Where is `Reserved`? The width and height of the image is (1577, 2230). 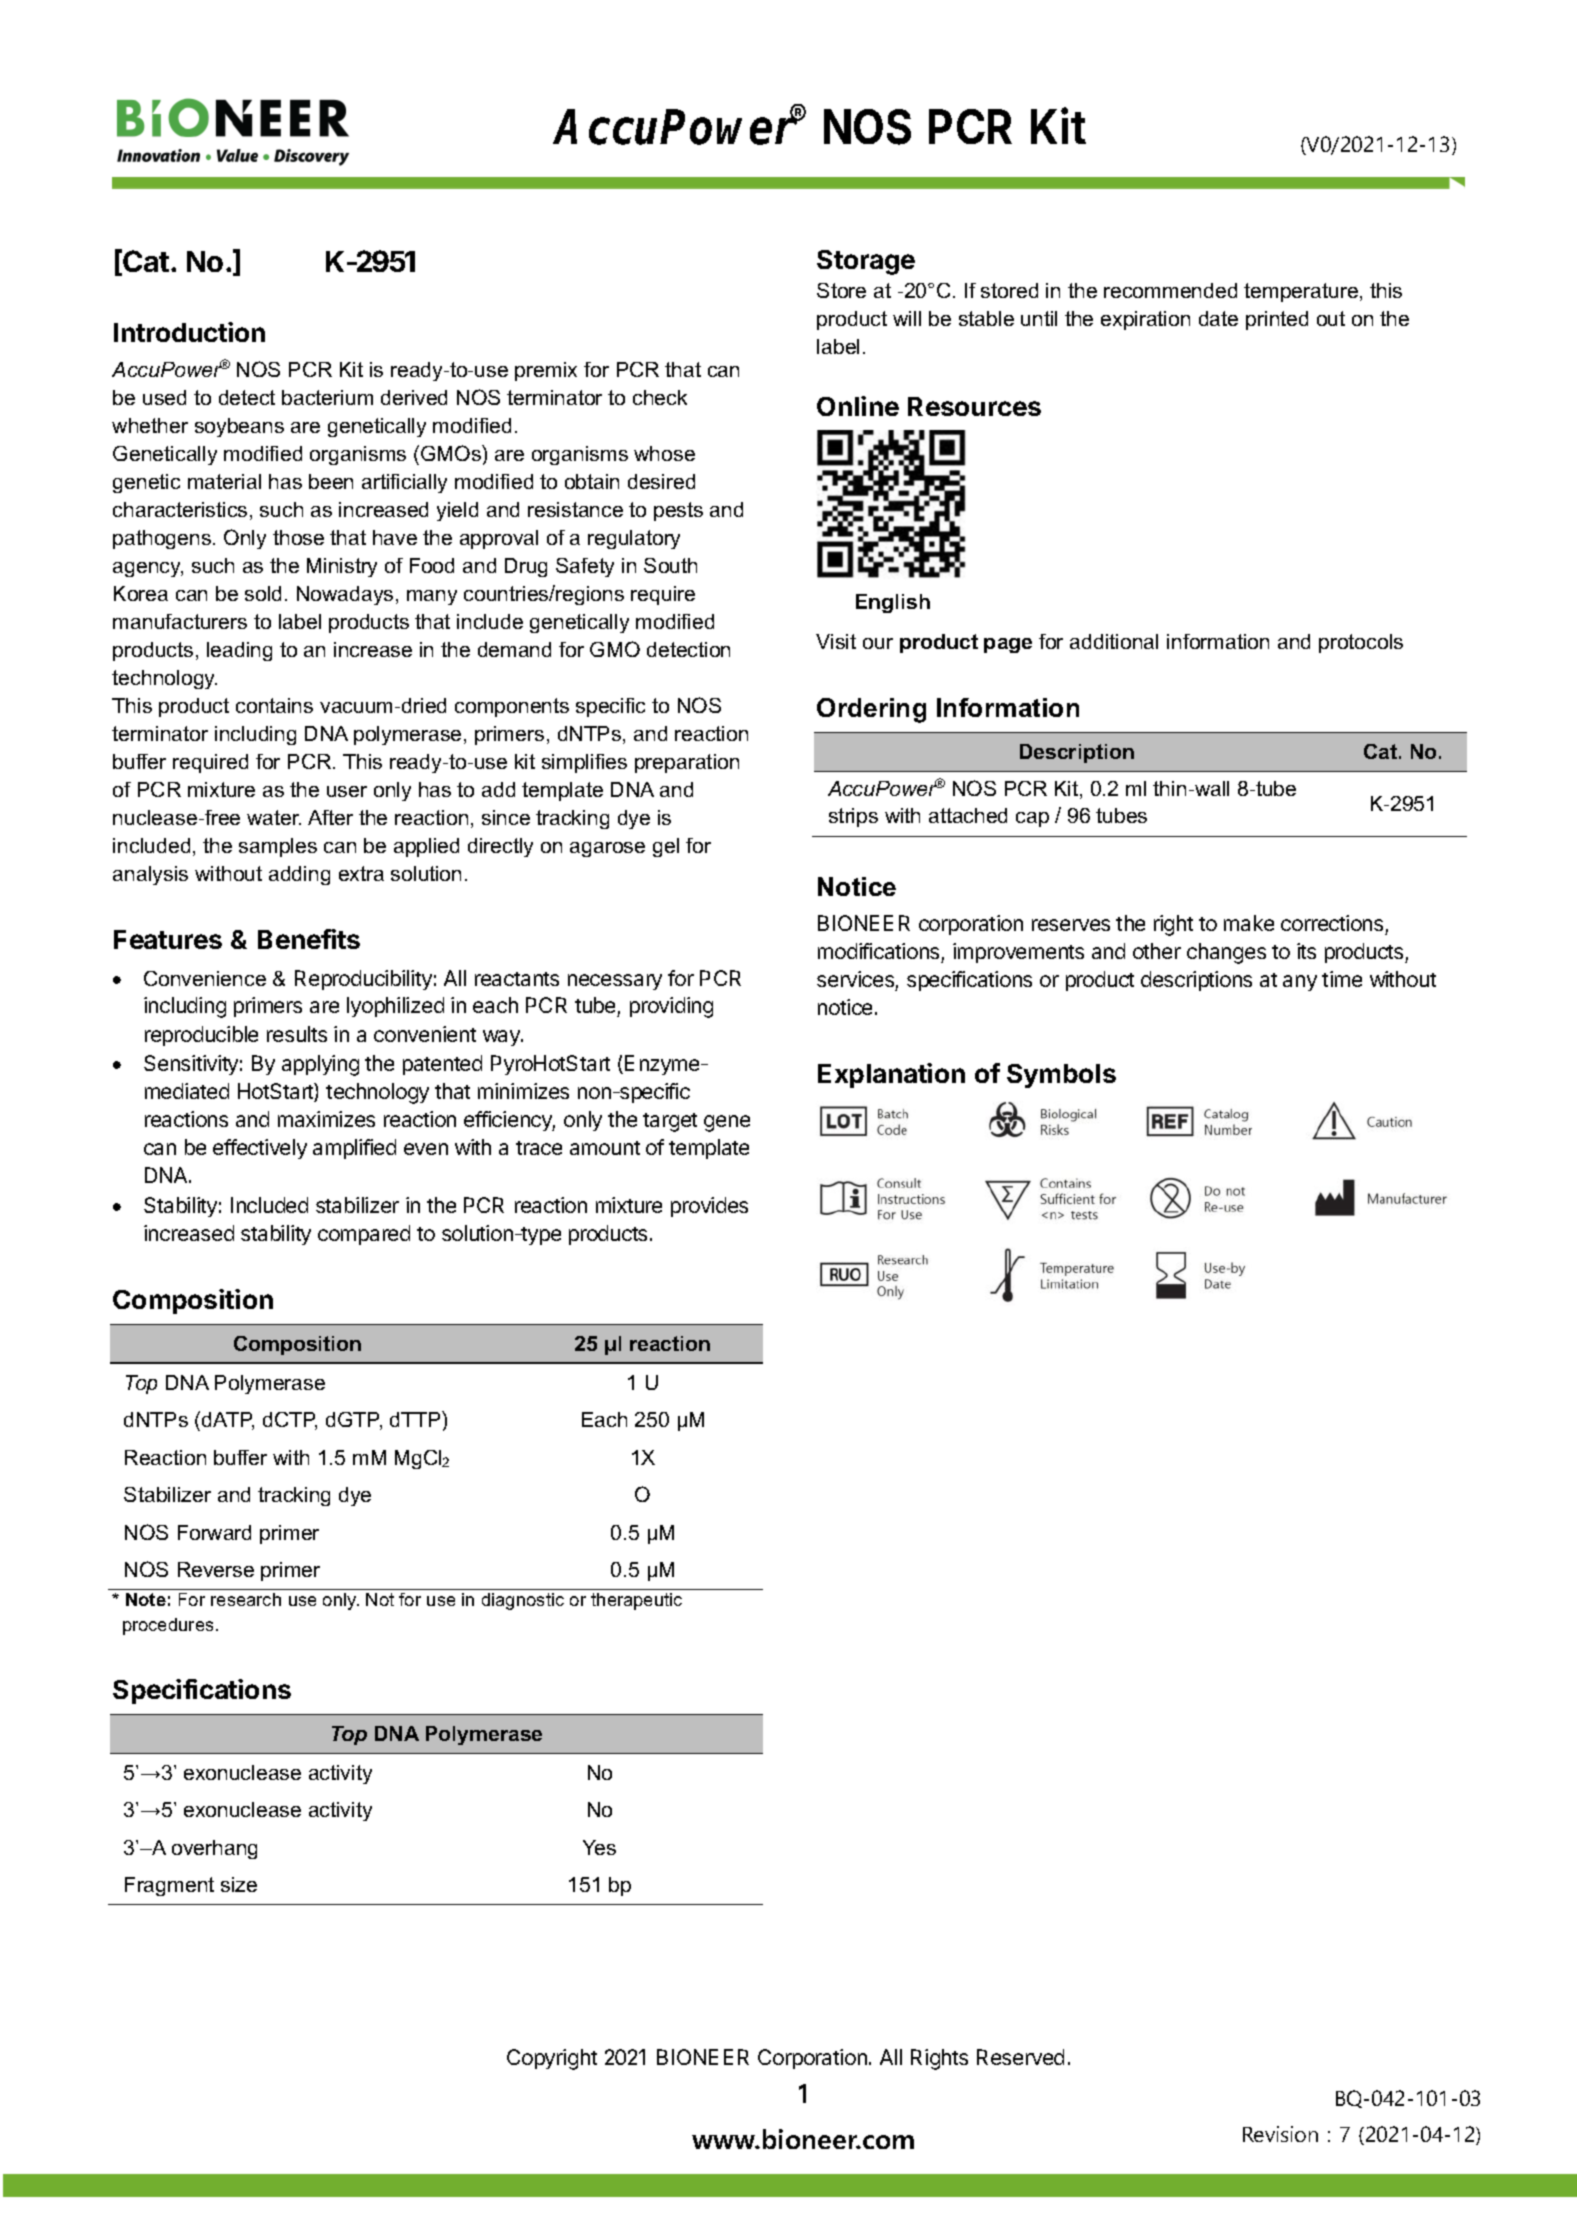
Reserved is located at coordinates (1020, 2057).
